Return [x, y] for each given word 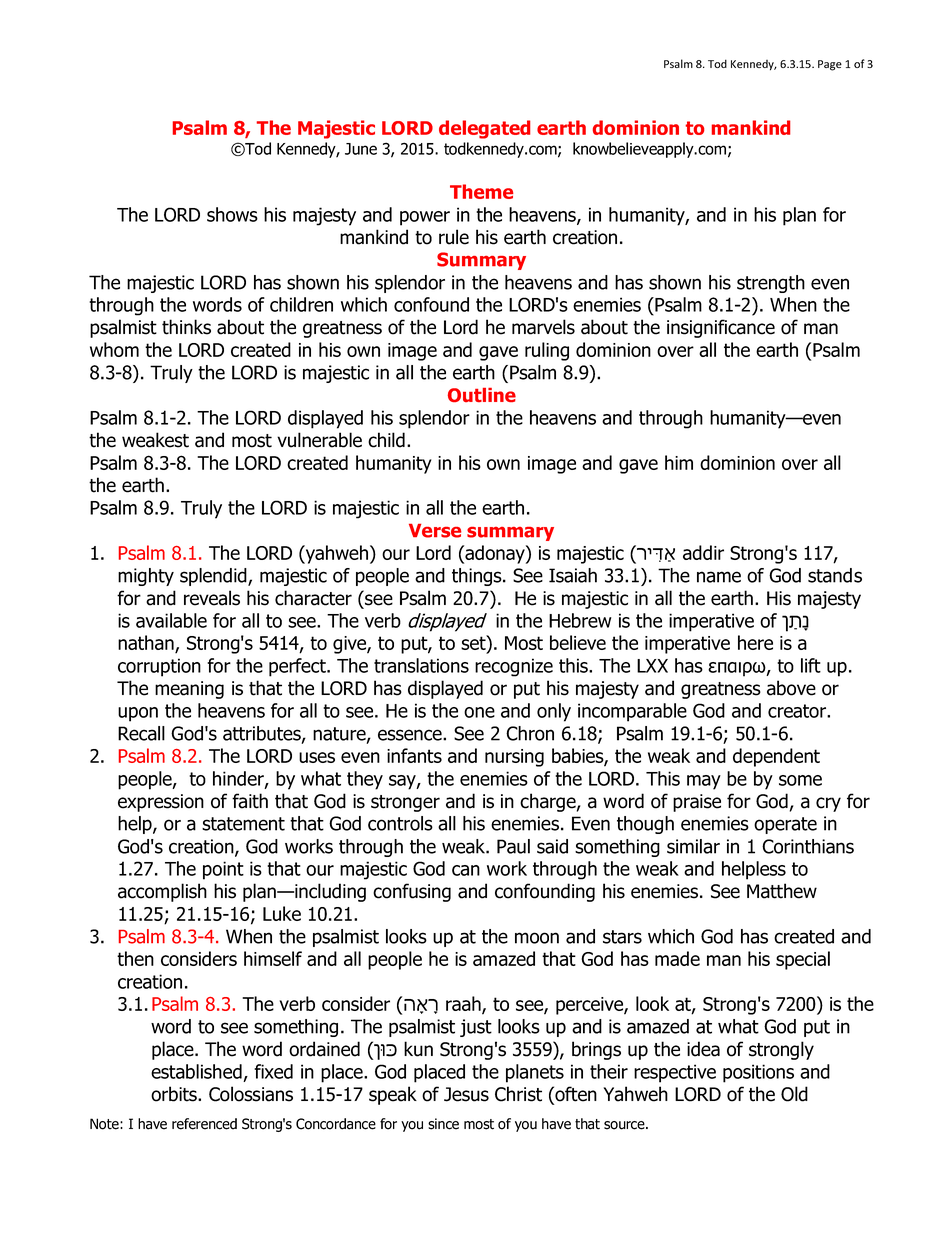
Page [830, 65]
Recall [141, 733]
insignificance [721, 328]
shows [232, 214]
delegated [484, 129]
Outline [482, 395]
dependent [776, 757]
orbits [175, 1094]
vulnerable [319, 440]
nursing [514, 758]
